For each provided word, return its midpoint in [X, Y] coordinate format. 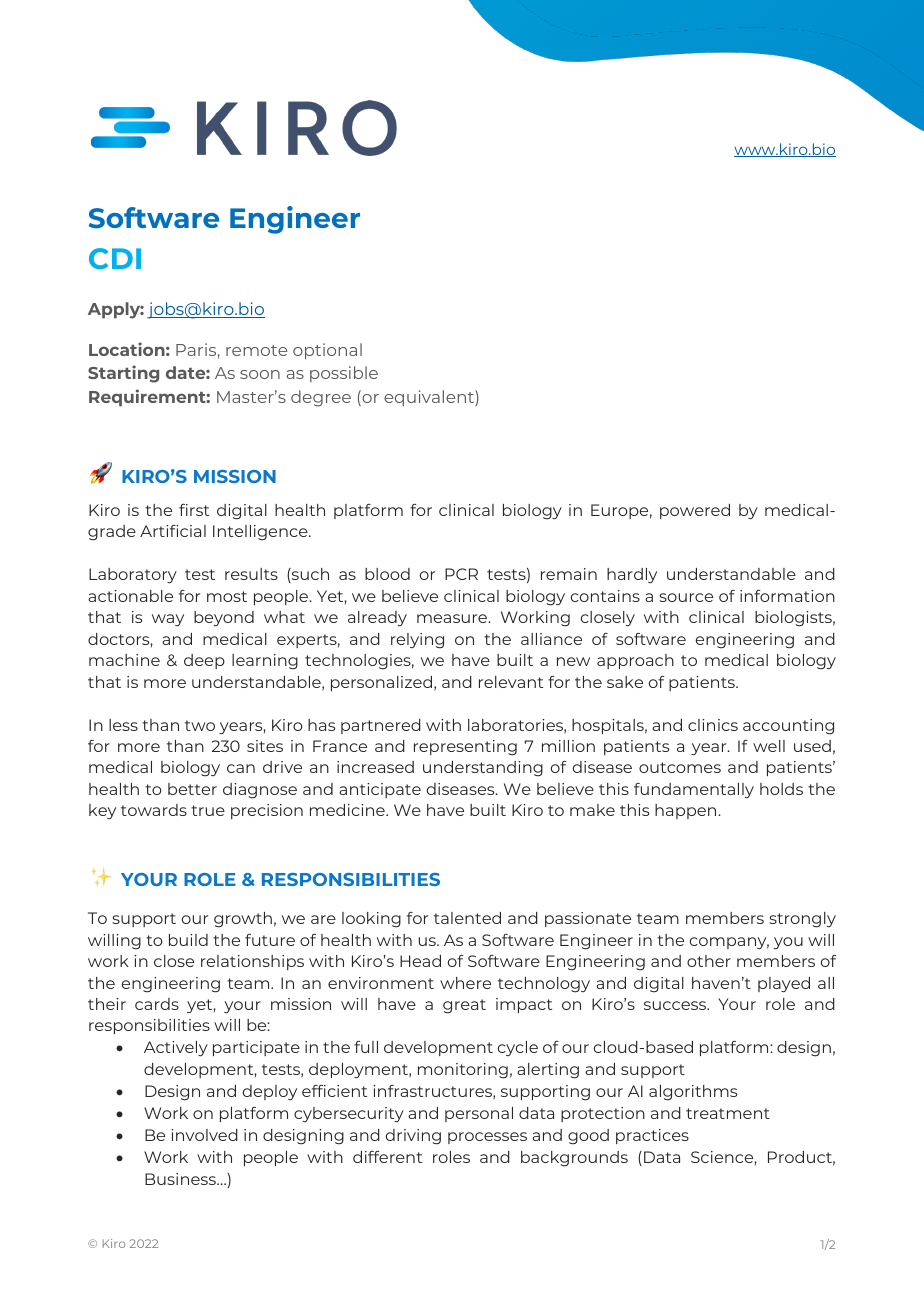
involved [204, 1135]
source [686, 597]
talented [467, 918]
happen [687, 811]
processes [487, 1138]
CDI [115, 258]
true [208, 810]
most [227, 596]
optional [327, 351]
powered [695, 511]
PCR [461, 574]
